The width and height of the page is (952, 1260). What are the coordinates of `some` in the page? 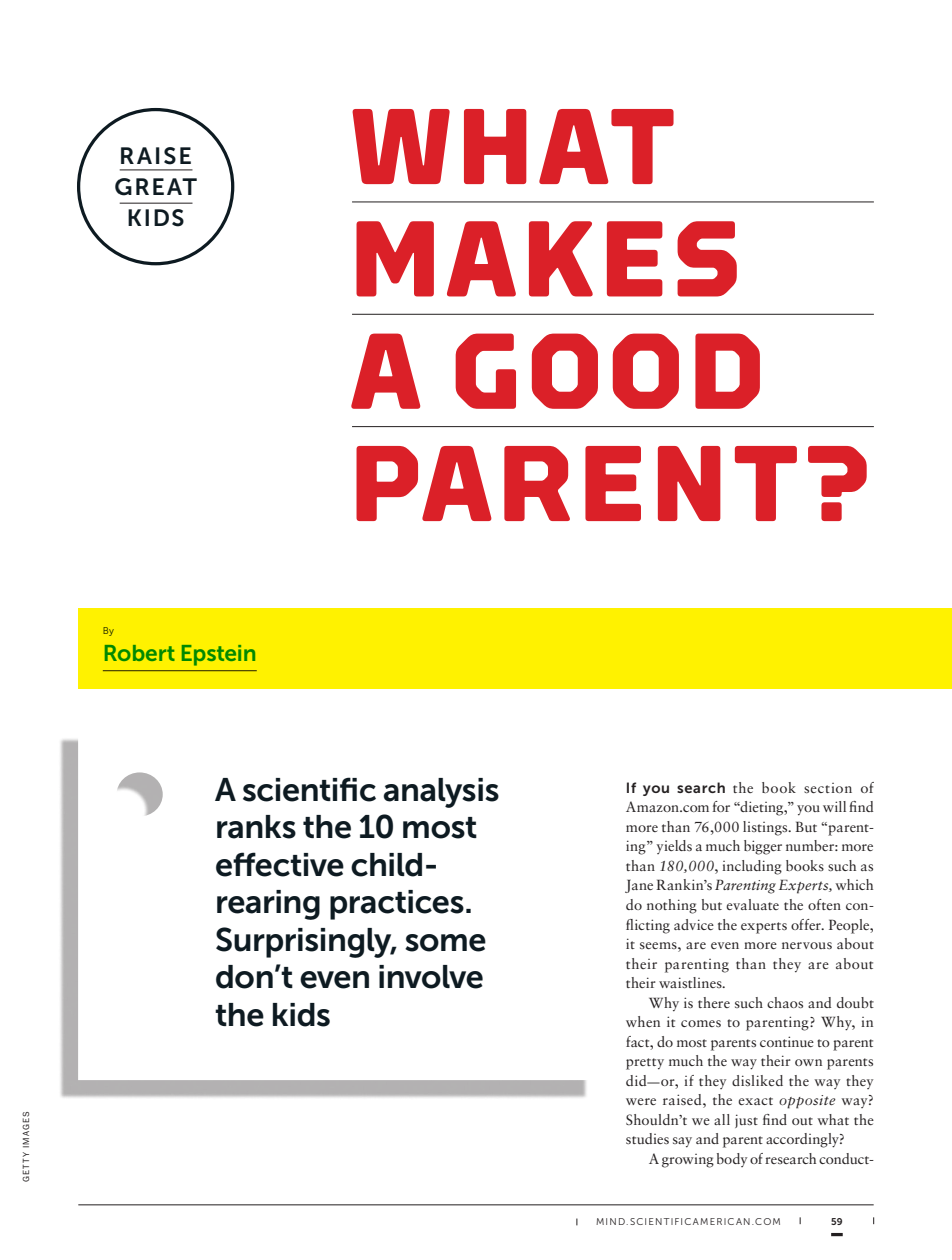 It's located at (445, 943).
